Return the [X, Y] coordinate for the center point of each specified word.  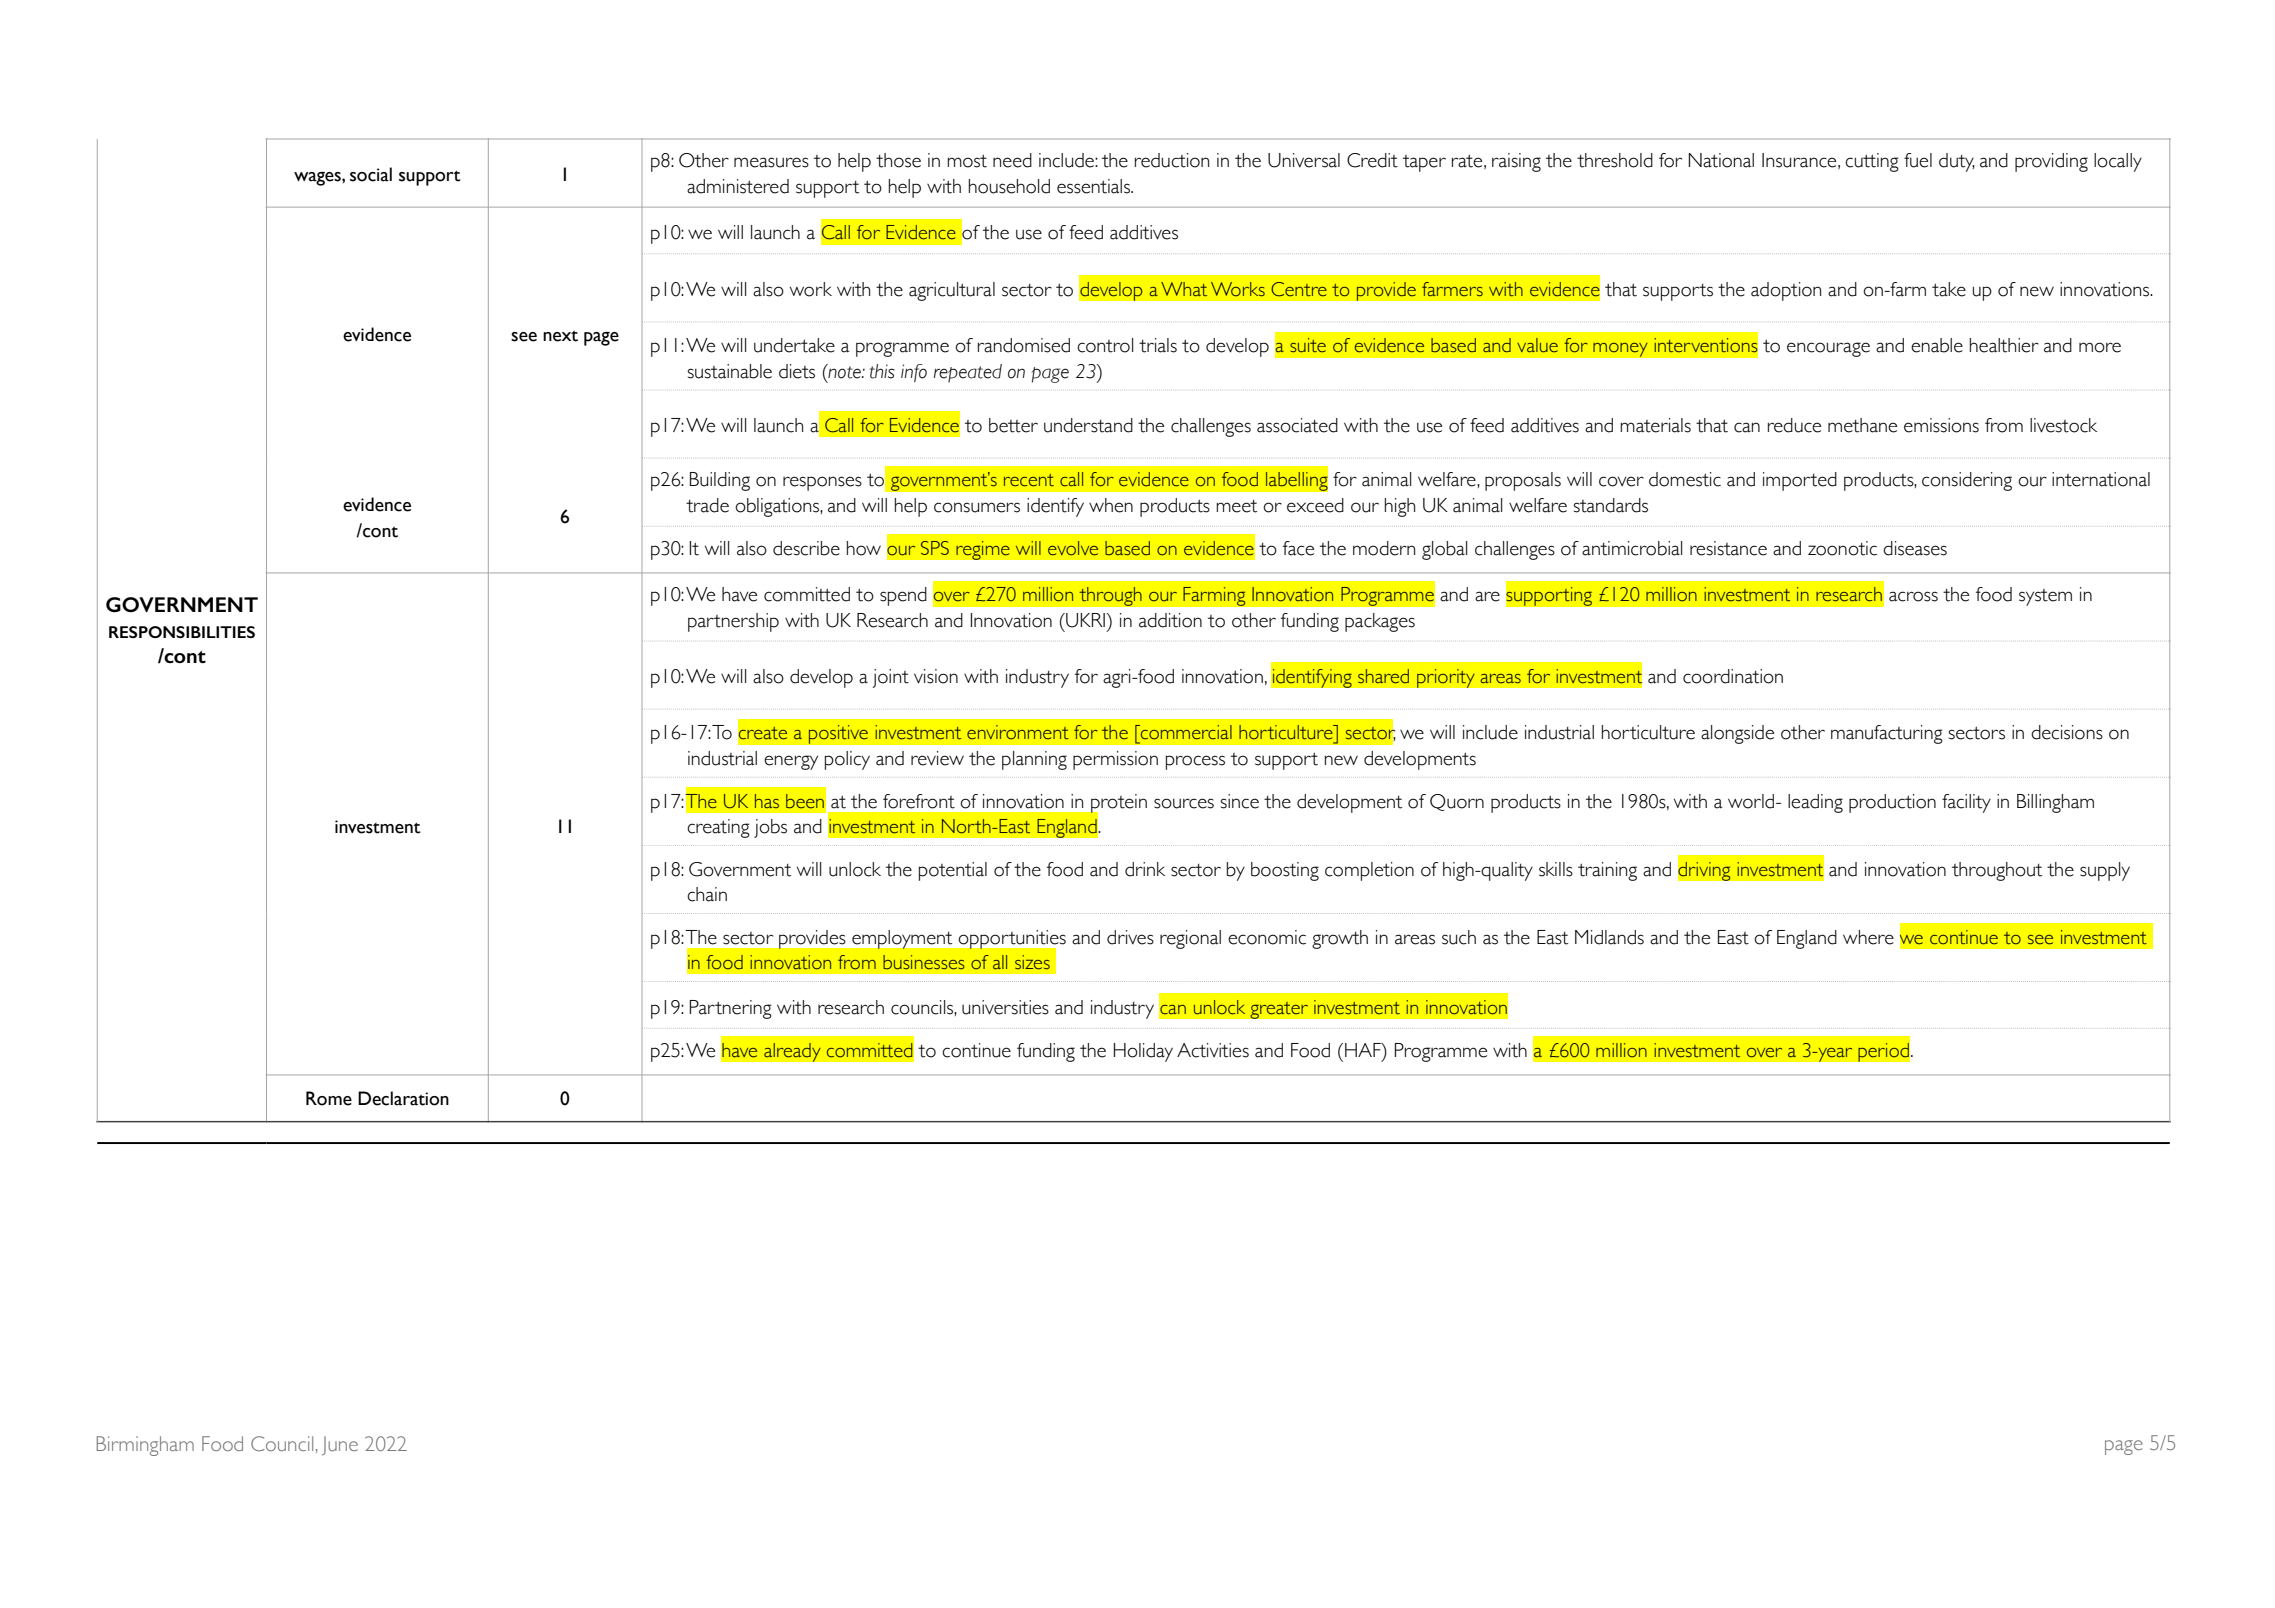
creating [718, 828]
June [340, 1445]
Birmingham [145, 1446]
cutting [1872, 162]
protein [1118, 804]
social [371, 174]
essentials [1094, 186]
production [1892, 803]
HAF [1364, 1050]
